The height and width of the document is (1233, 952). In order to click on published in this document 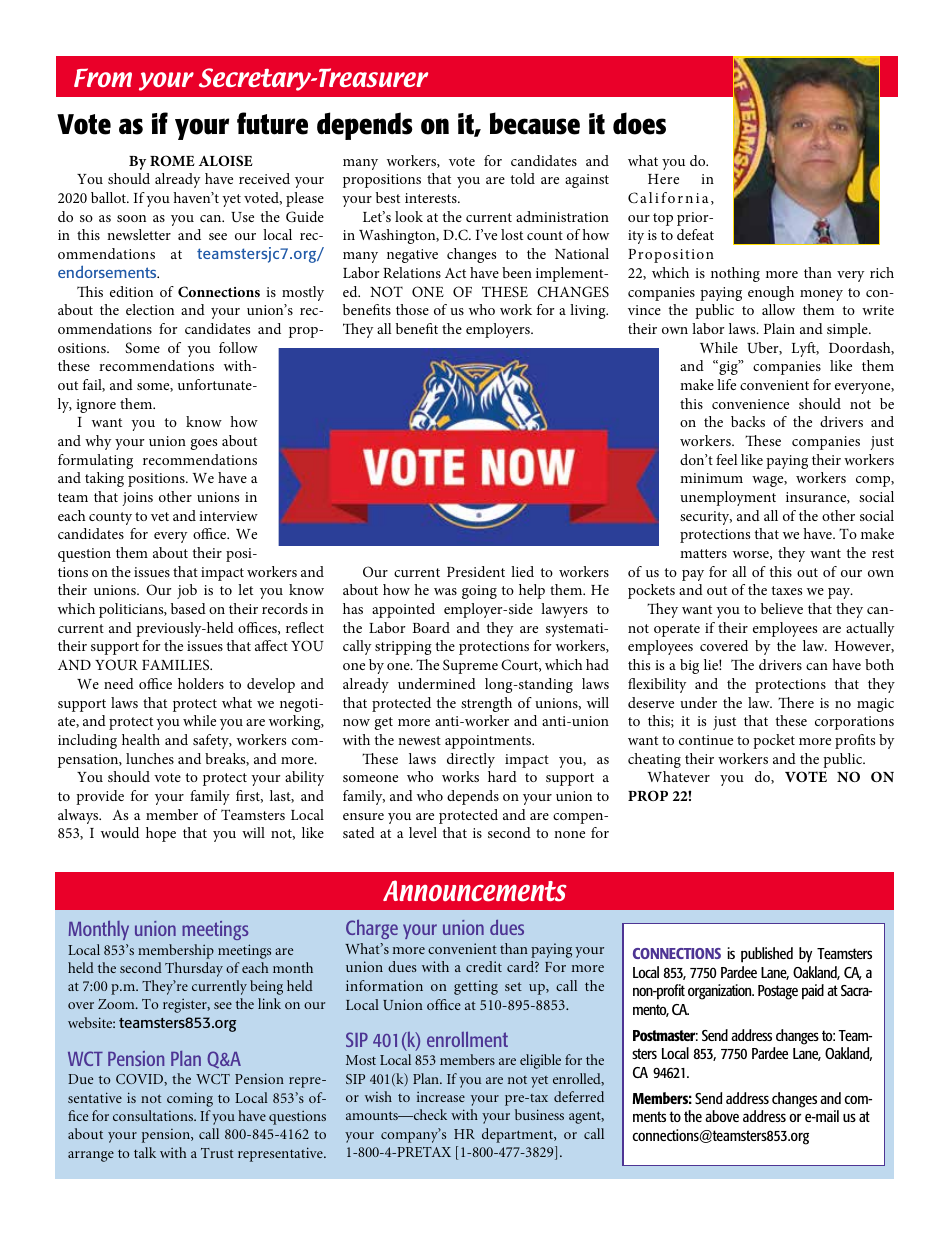, I will do `click(767, 955)`.
